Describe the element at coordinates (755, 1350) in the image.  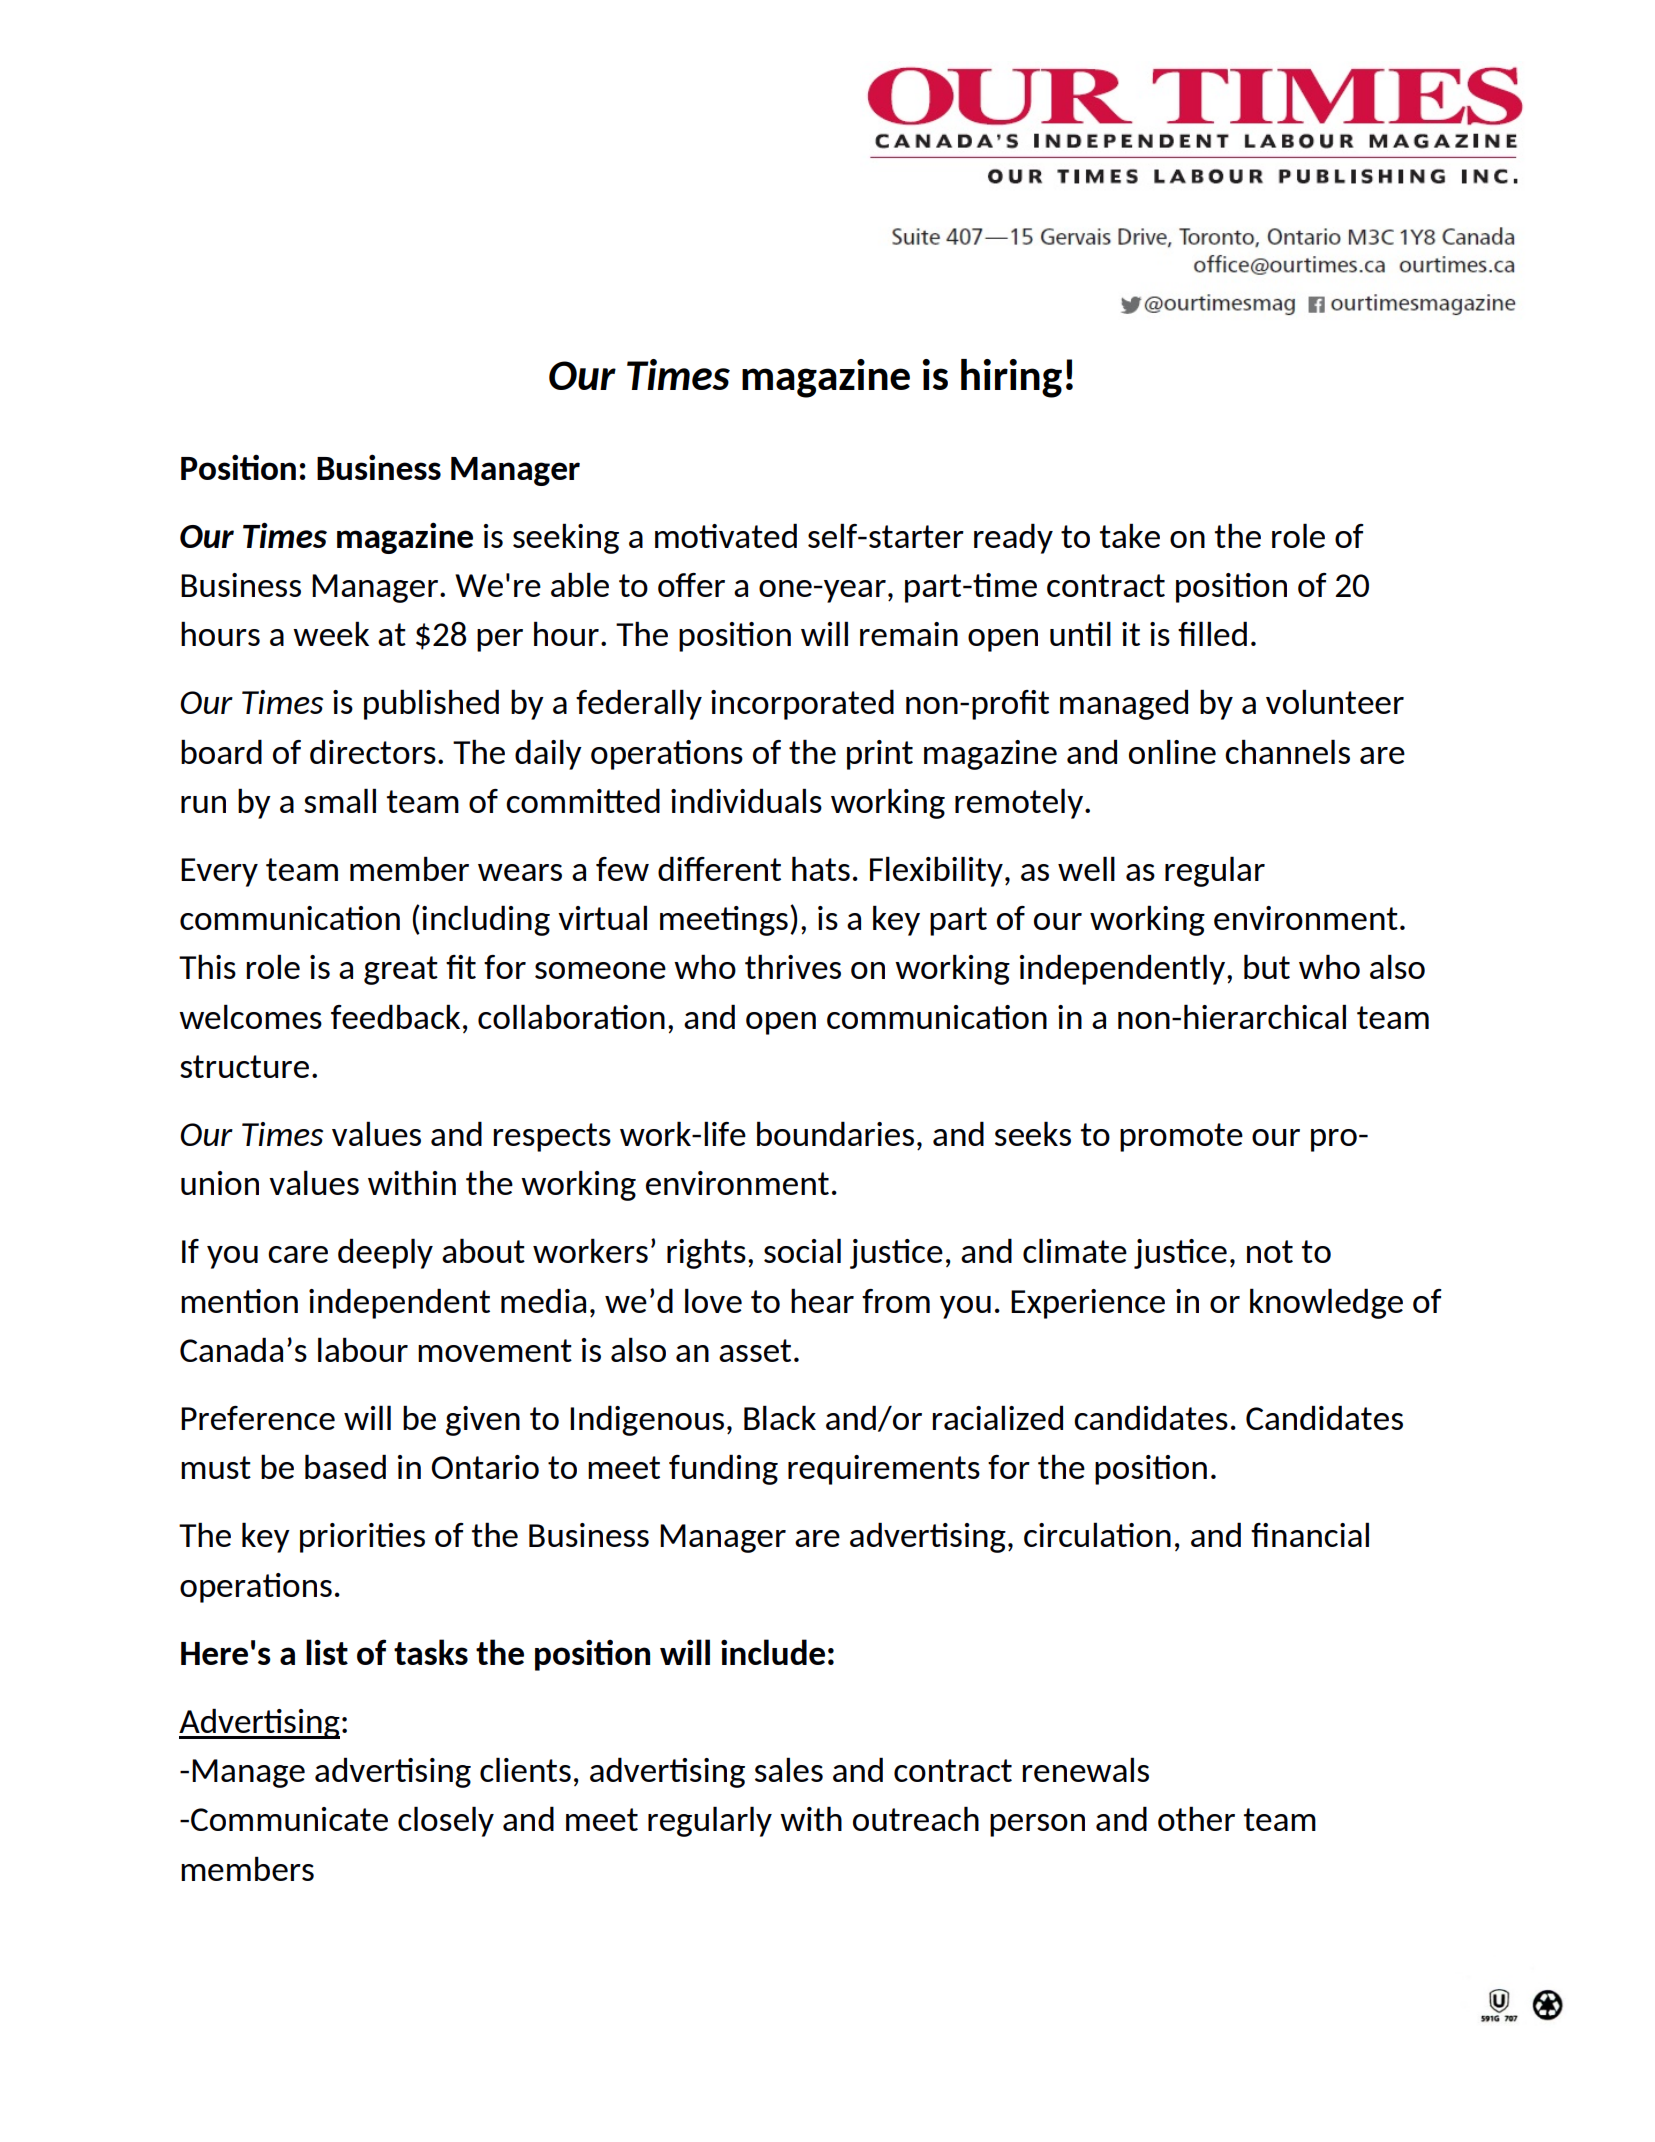
I see `asset` at that location.
